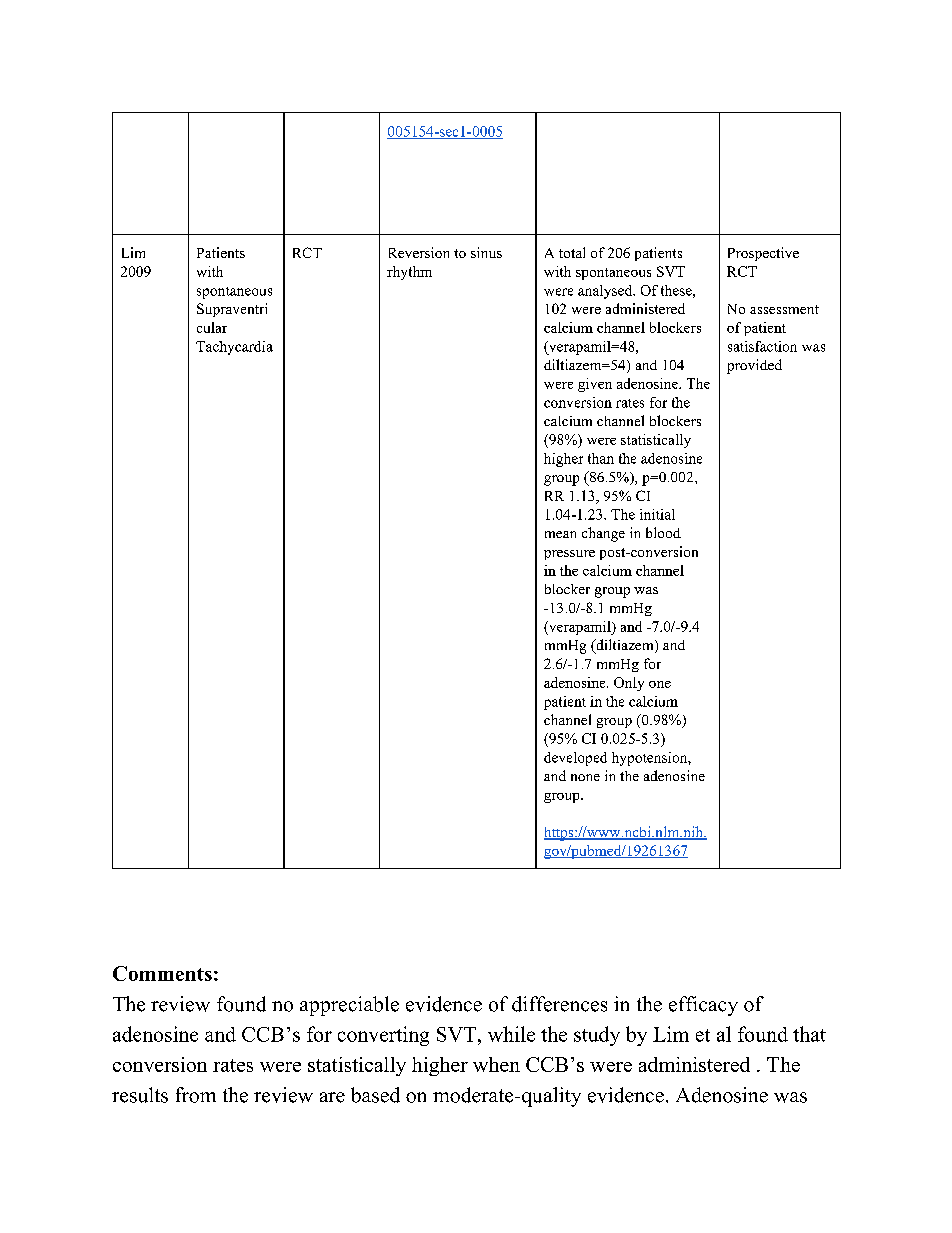 The image size is (952, 1233). I want to click on sinus, so click(486, 252).
